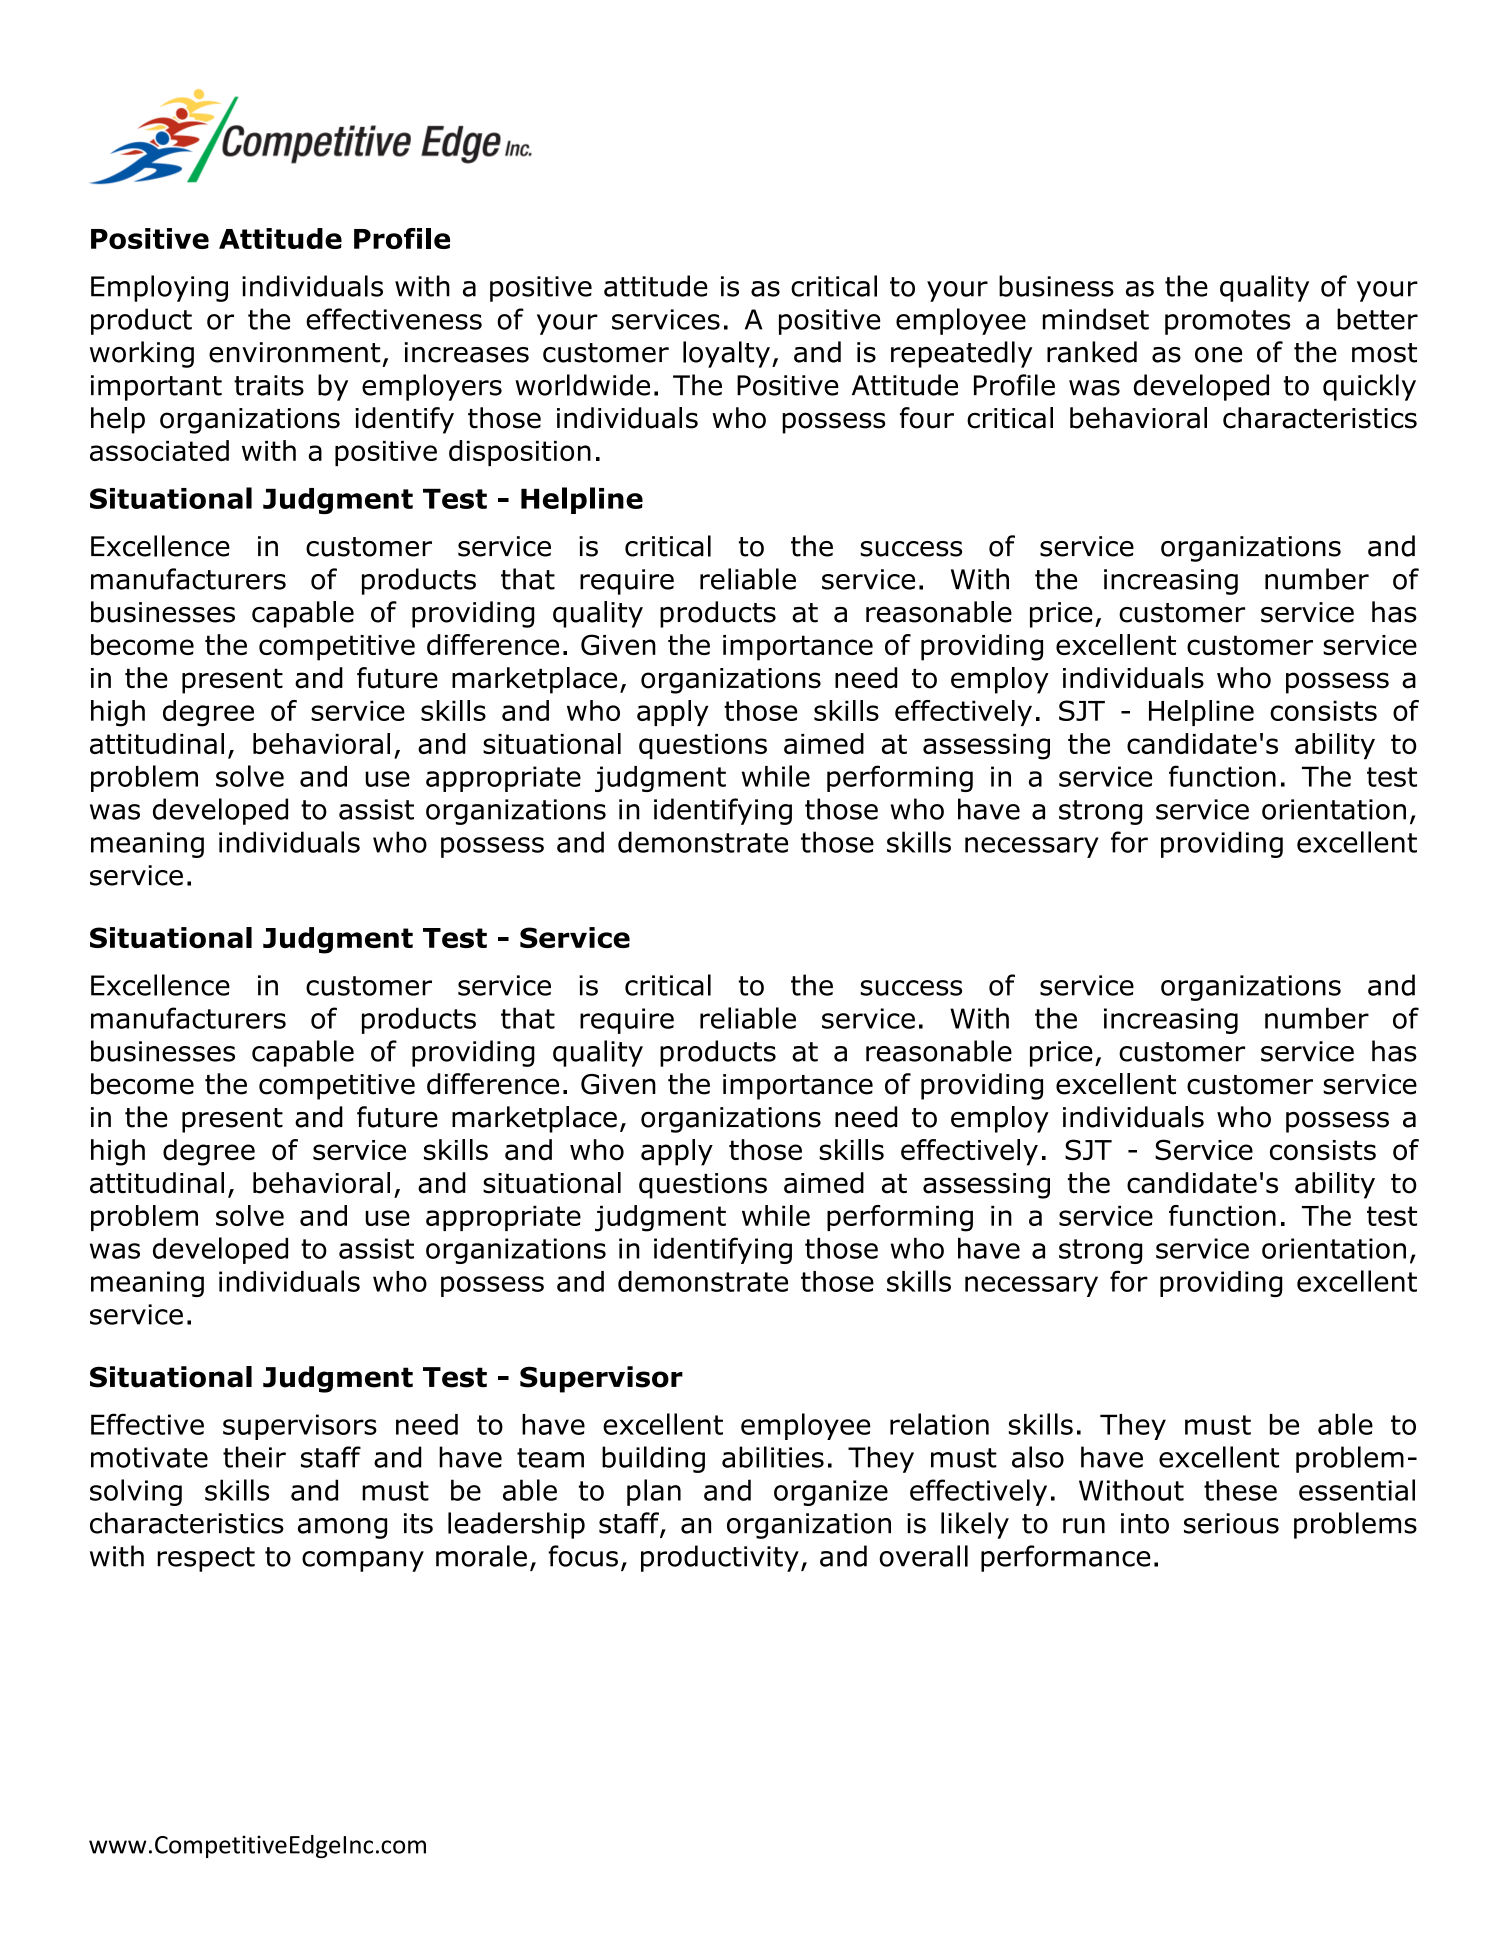 The width and height of the screenshot is (1506, 1949). Describe the element at coordinates (1240, 1490) in the screenshot. I see `these` at that location.
